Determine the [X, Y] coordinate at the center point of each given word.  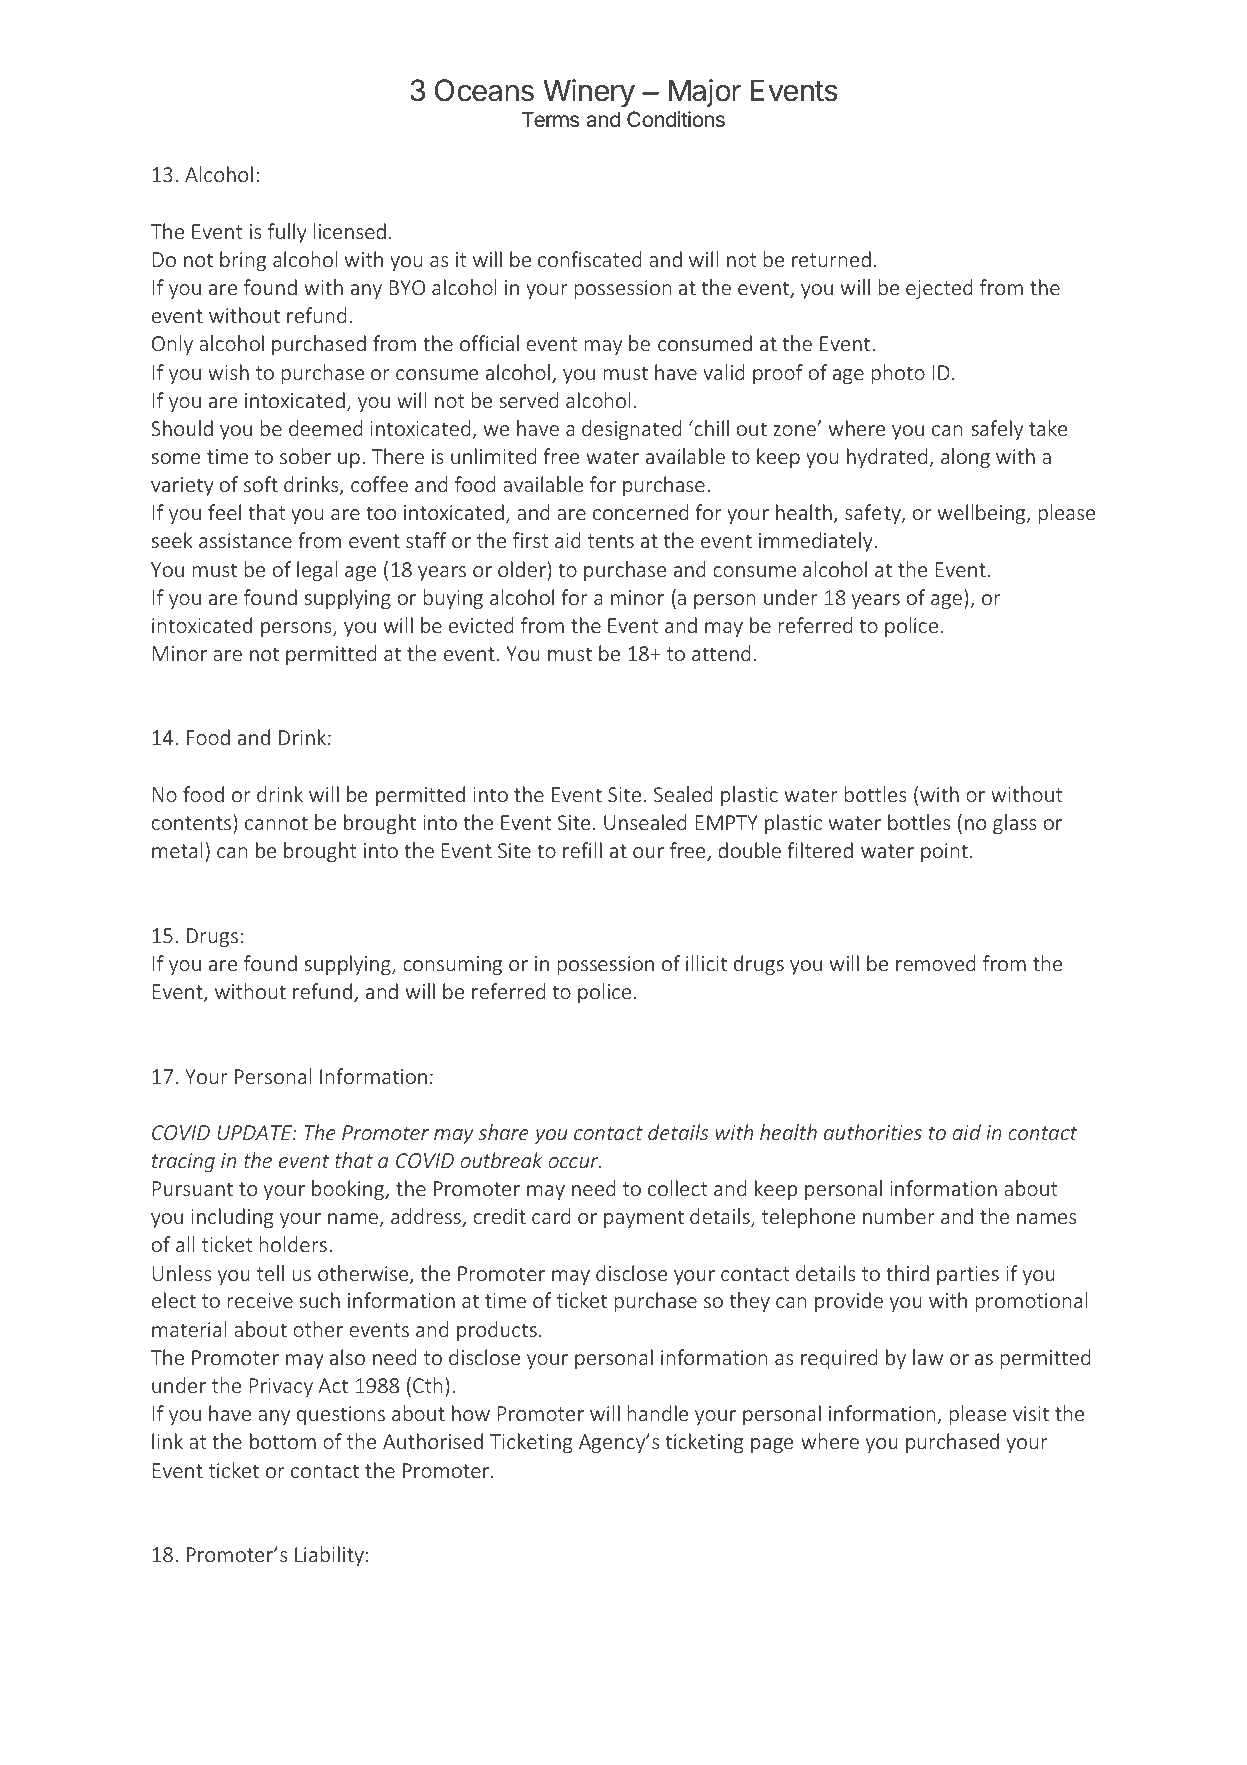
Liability [329, 1556]
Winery [589, 93]
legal [317, 571]
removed [936, 963]
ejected [939, 289]
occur [574, 1162]
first [531, 540]
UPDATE [255, 1132]
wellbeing [983, 514]
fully [287, 233]
